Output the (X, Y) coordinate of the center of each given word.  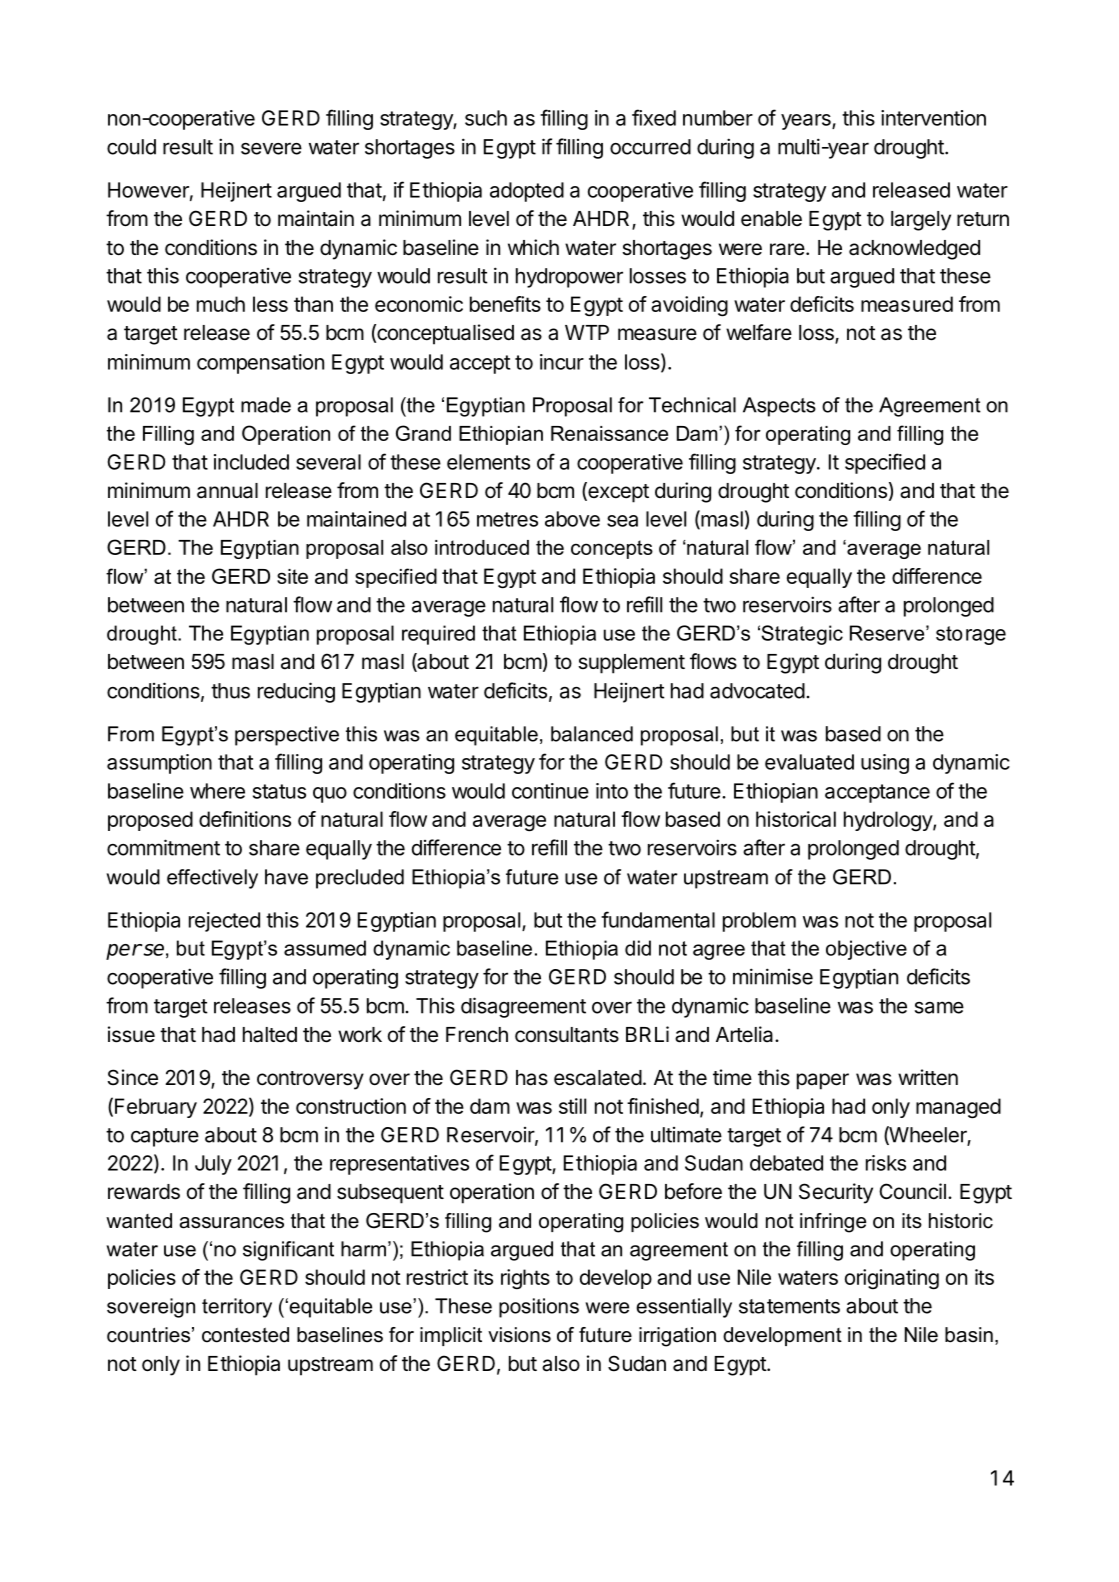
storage (971, 635)
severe (271, 149)
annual (227, 491)
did (638, 948)
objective (866, 950)
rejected (224, 922)
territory (237, 1308)
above (572, 519)
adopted (527, 192)
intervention (933, 118)
